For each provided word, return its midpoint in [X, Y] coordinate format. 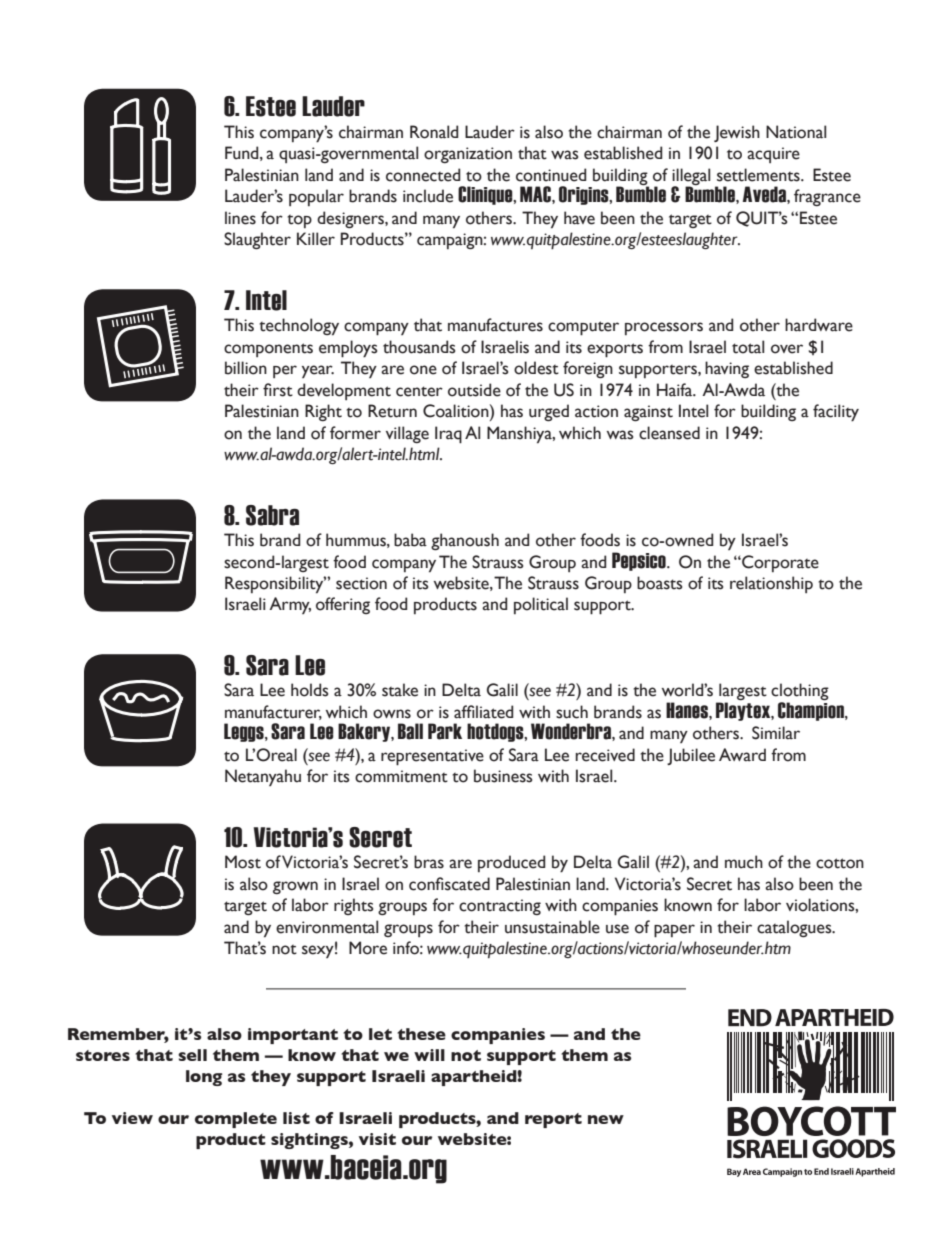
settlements [759, 175]
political [541, 605]
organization [468, 155]
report [553, 1120]
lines [240, 218]
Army [290, 605]
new [606, 1119]
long [204, 1078]
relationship [771, 584]
